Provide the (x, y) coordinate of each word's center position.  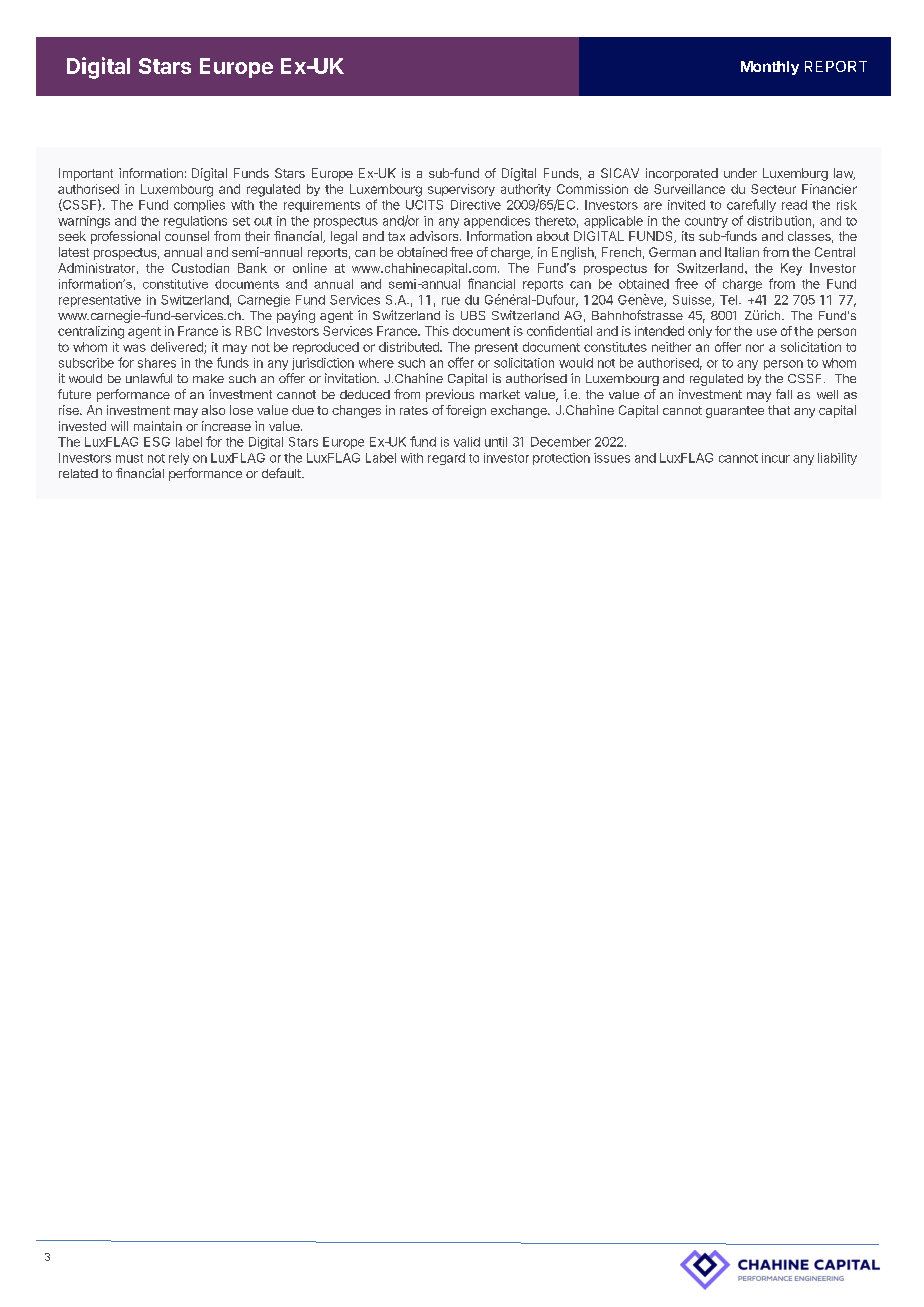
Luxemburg (795, 174)
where (376, 363)
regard (446, 459)
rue (451, 301)
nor (755, 348)
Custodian (200, 268)
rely (179, 459)
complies (199, 206)
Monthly (770, 68)
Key (791, 269)
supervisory (461, 190)
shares (157, 363)
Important (86, 174)
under (740, 173)
